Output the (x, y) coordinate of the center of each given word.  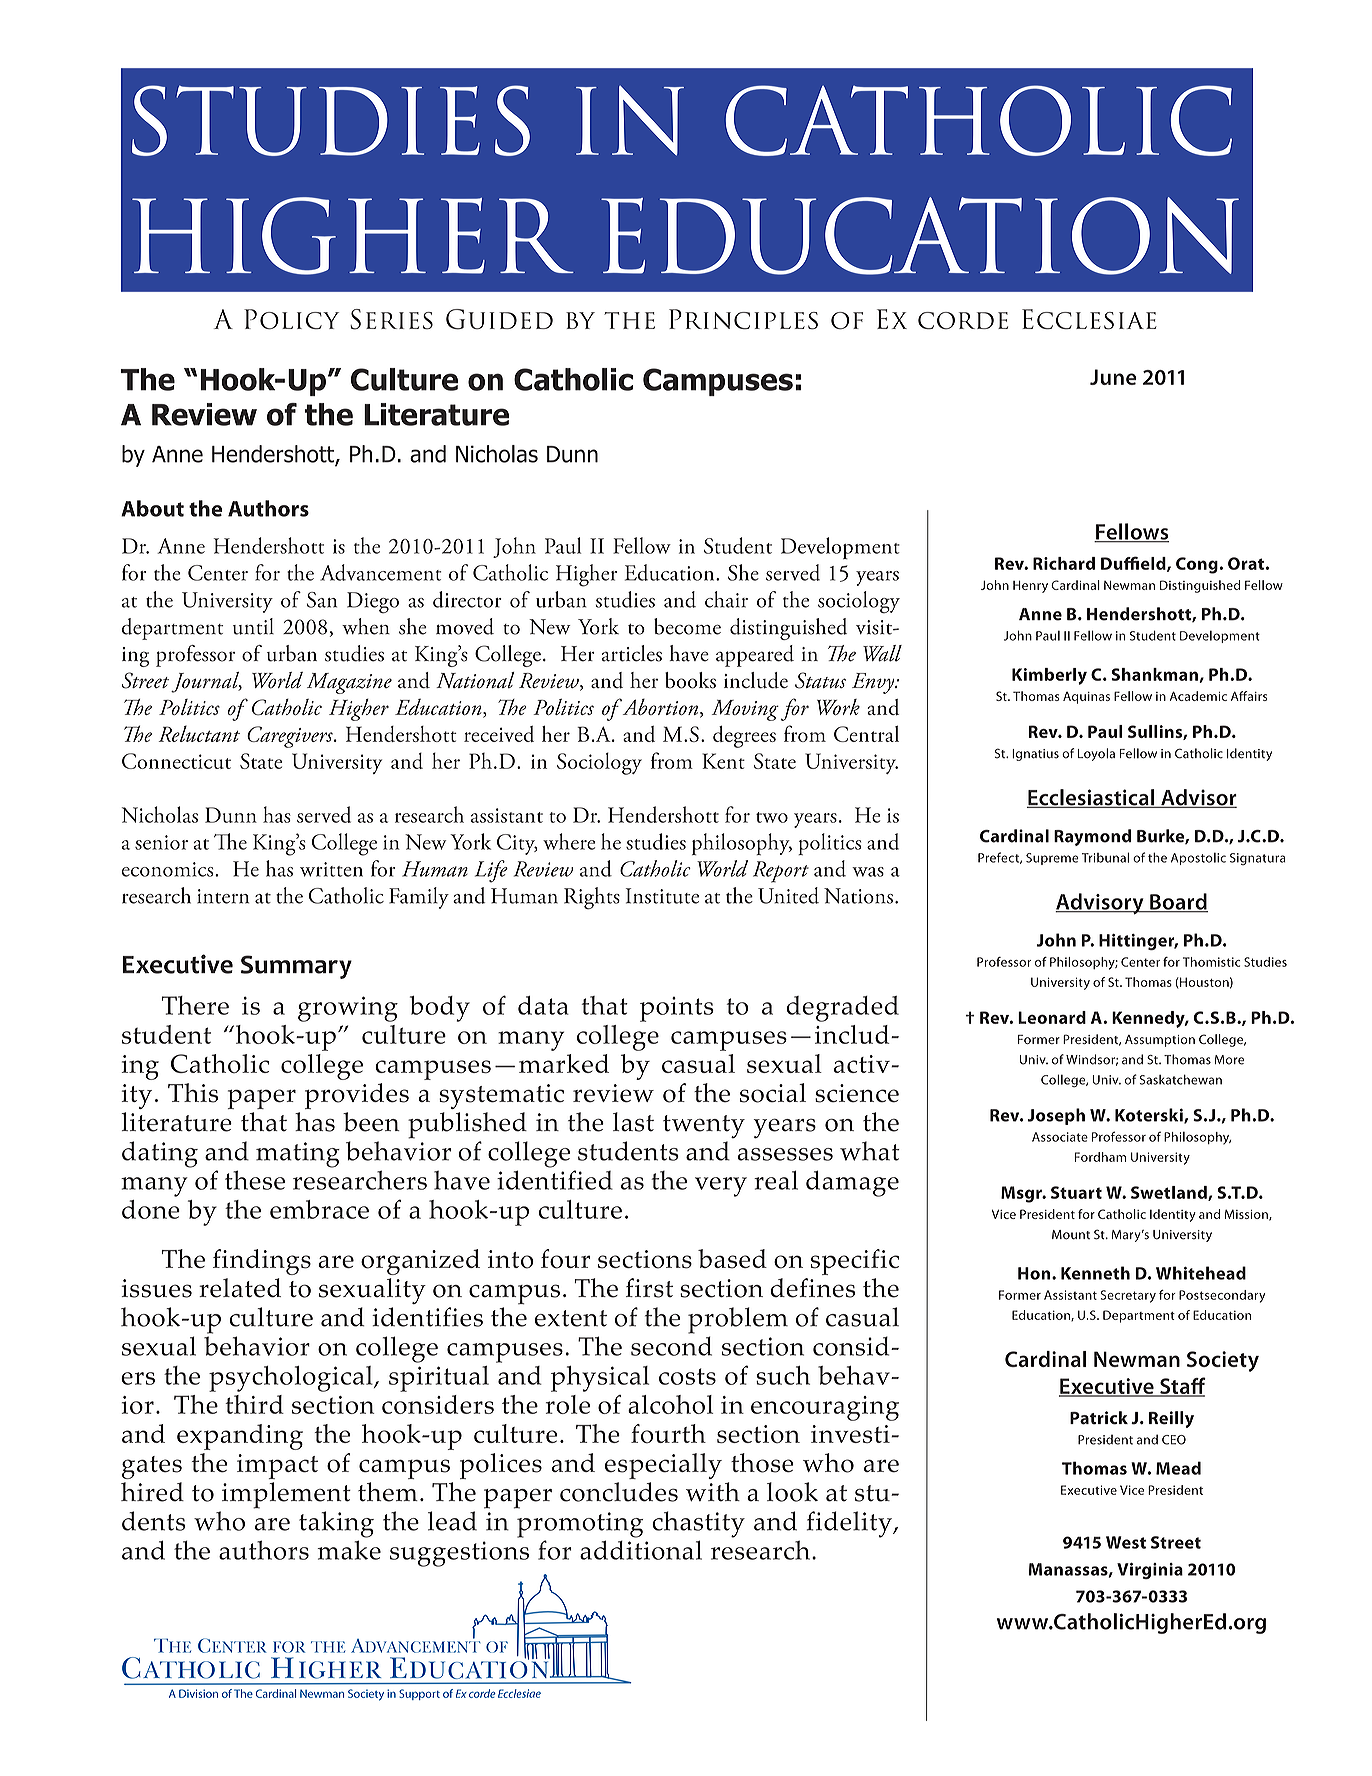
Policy (291, 319)
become (687, 626)
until (253, 626)
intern (223, 896)
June (1113, 377)
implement (286, 1495)
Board (1178, 902)
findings (262, 1262)
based (732, 1259)
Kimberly (1049, 676)
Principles (743, 319)
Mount (1071, 1235)
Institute (662, 896)
